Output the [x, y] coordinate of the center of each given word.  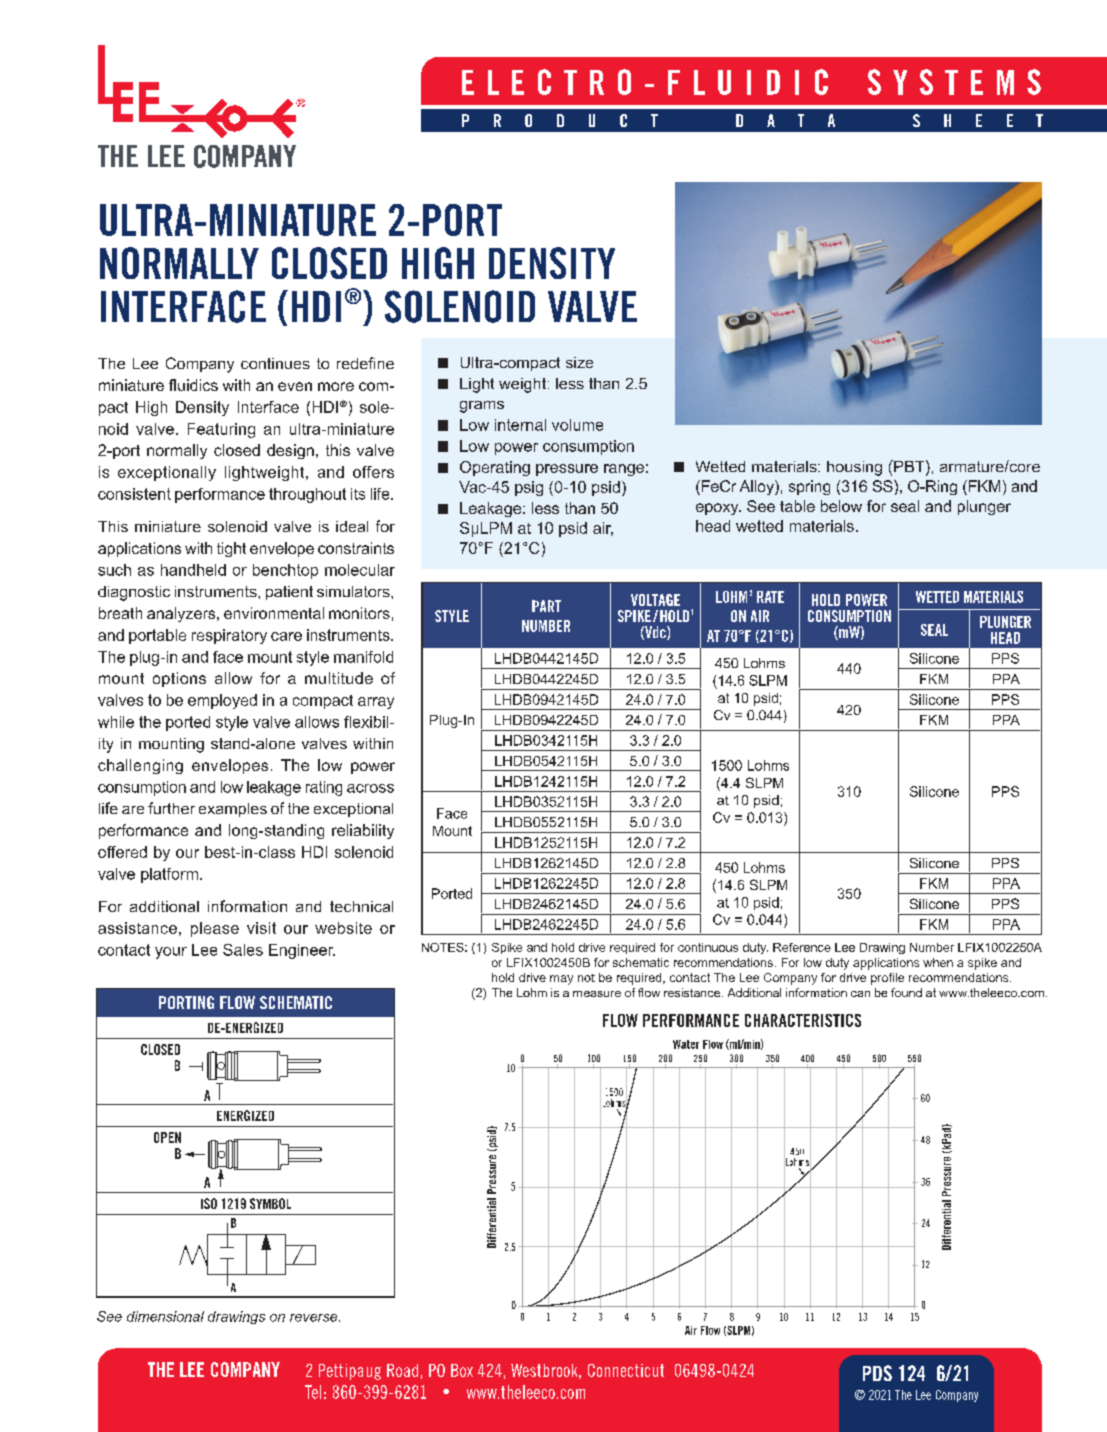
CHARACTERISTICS [803, 1020]
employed [222, 701]
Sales [243, 950]
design [290, 451]
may [561, 980]
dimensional [165, 1316]
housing [854, 468]
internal [520, 425]
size [579, 362]
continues [275, 363]
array [376, 703]
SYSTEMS [954, 82]
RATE [770, 597]
